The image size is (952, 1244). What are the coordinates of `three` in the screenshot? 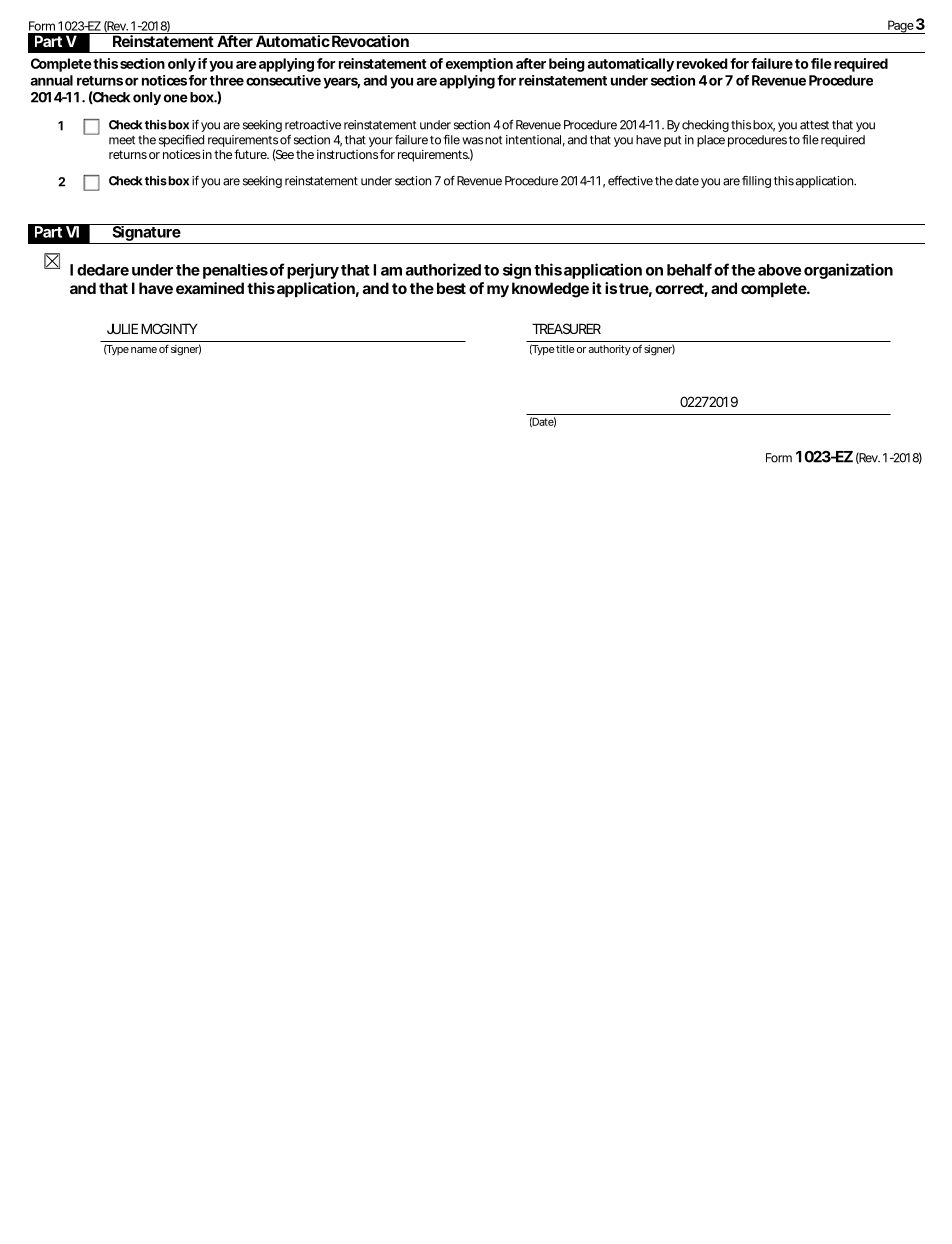 It's located at (227, 80).
